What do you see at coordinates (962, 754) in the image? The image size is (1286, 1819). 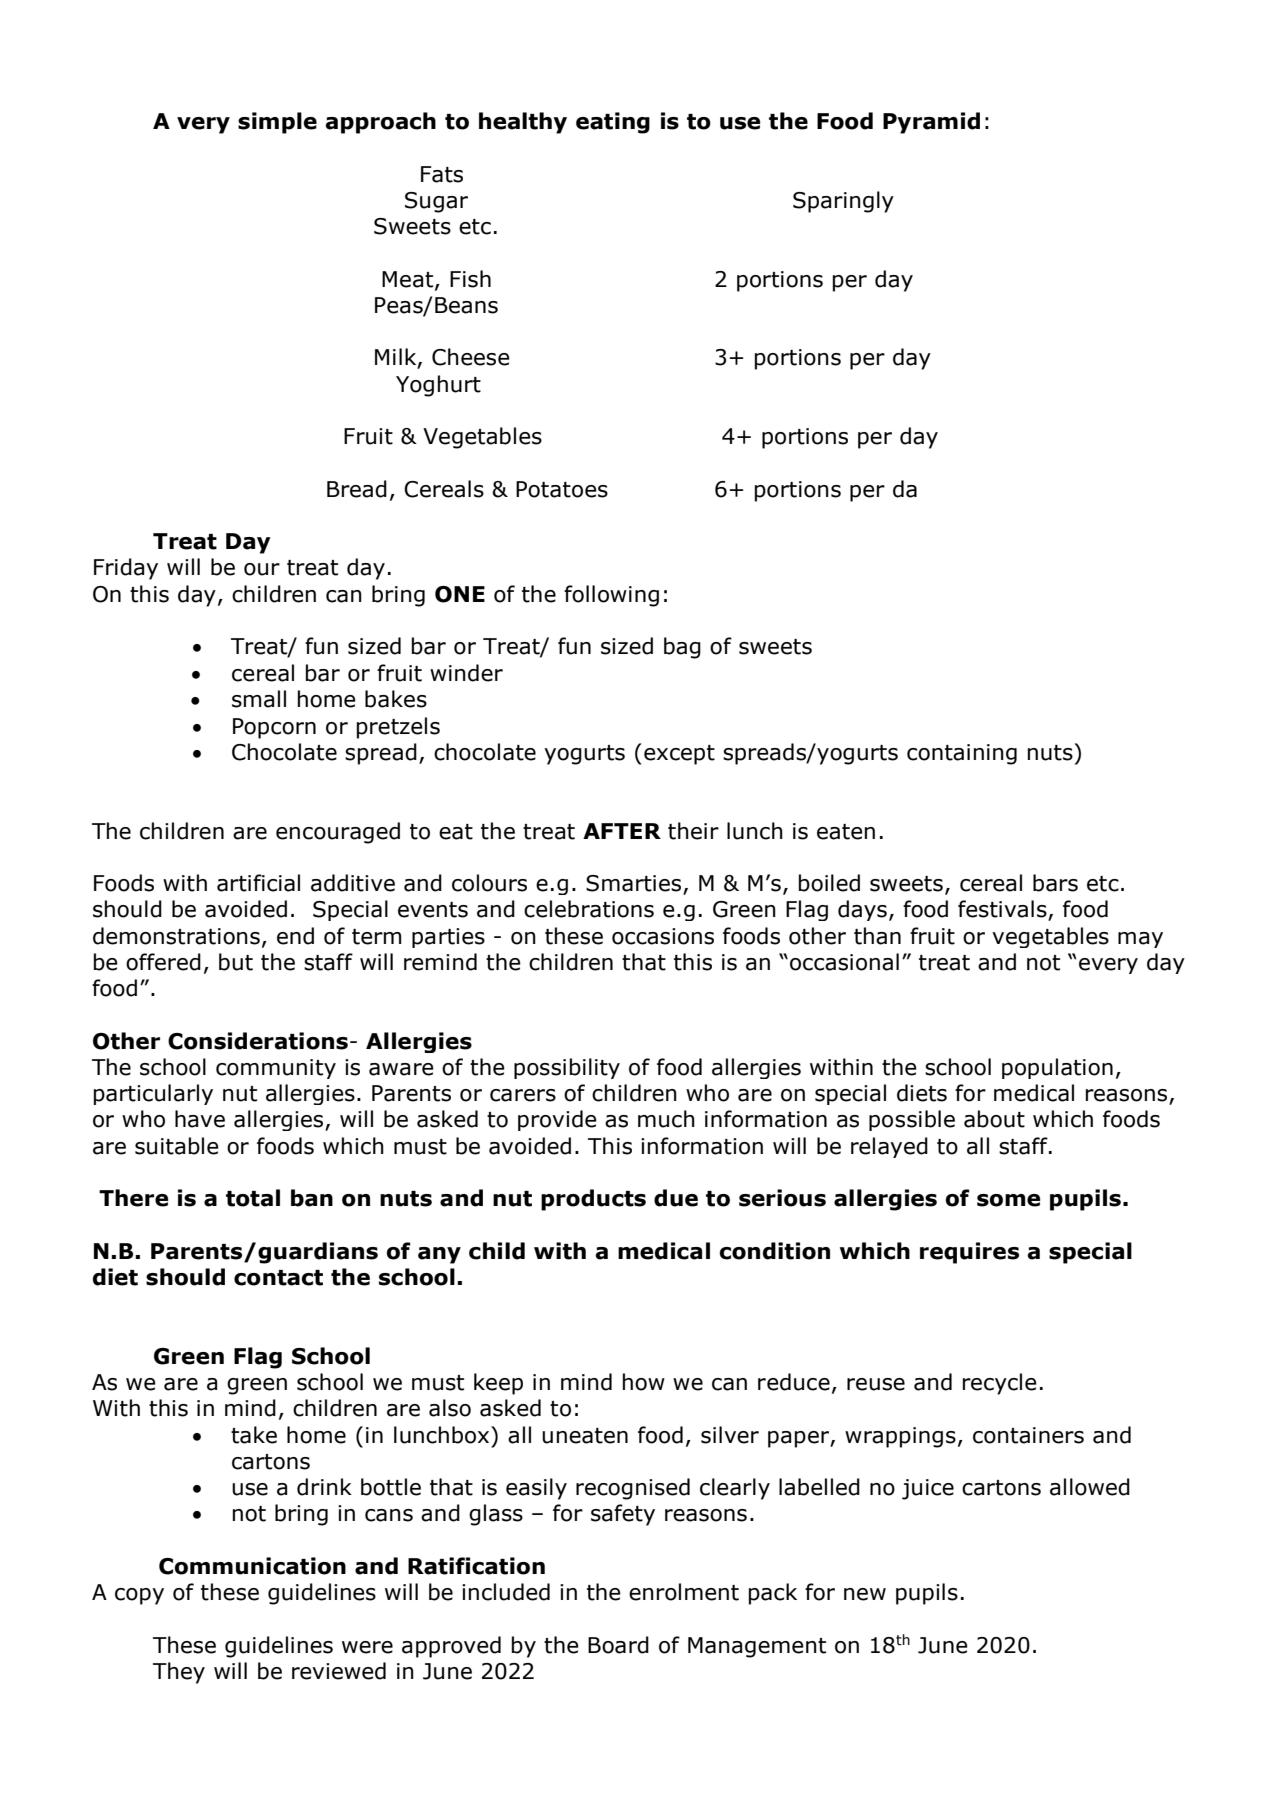 I see `containing` at bounding box center [962, 754].
